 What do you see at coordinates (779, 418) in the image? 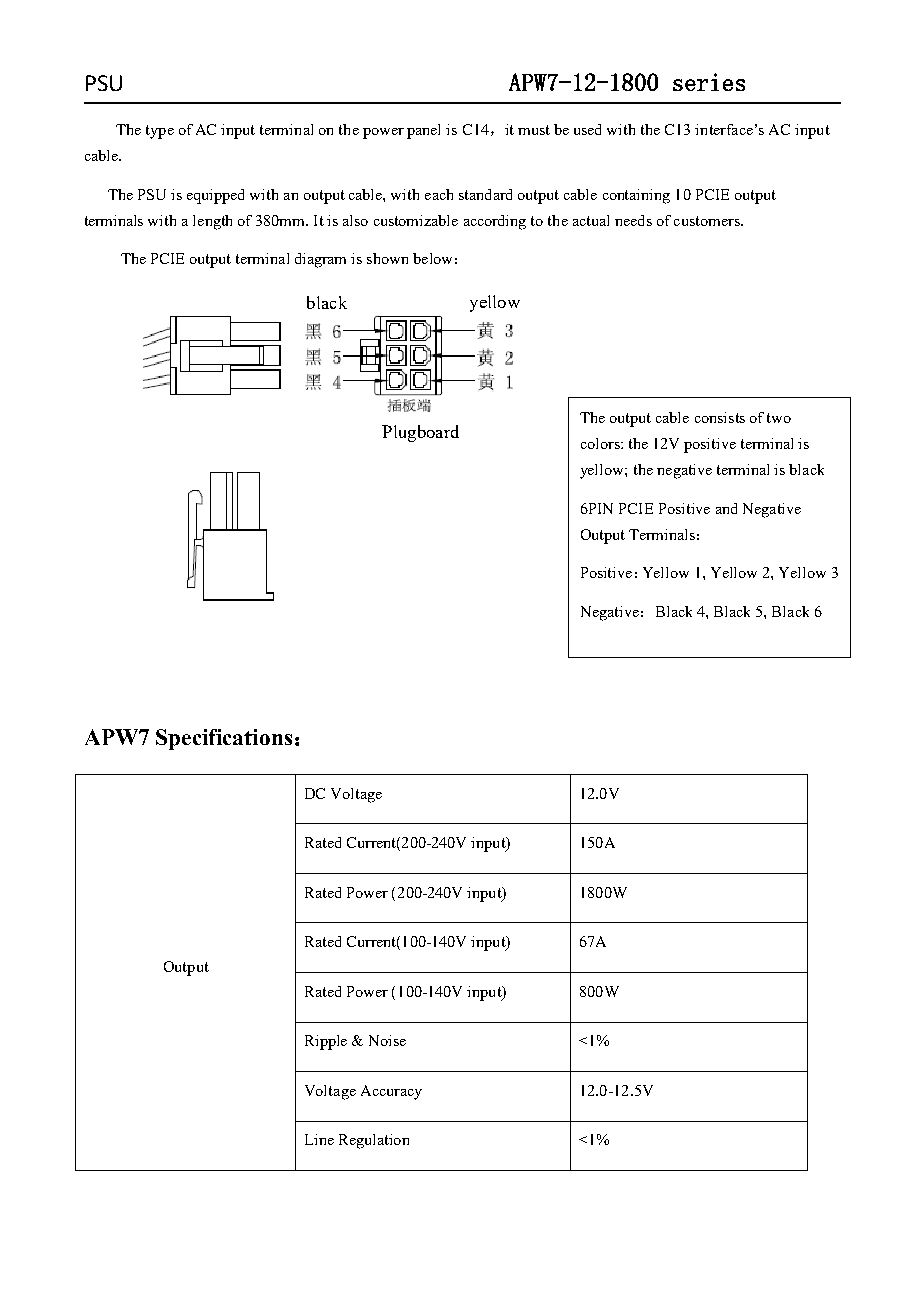
I see `two` at bounding box center [779, 418].
